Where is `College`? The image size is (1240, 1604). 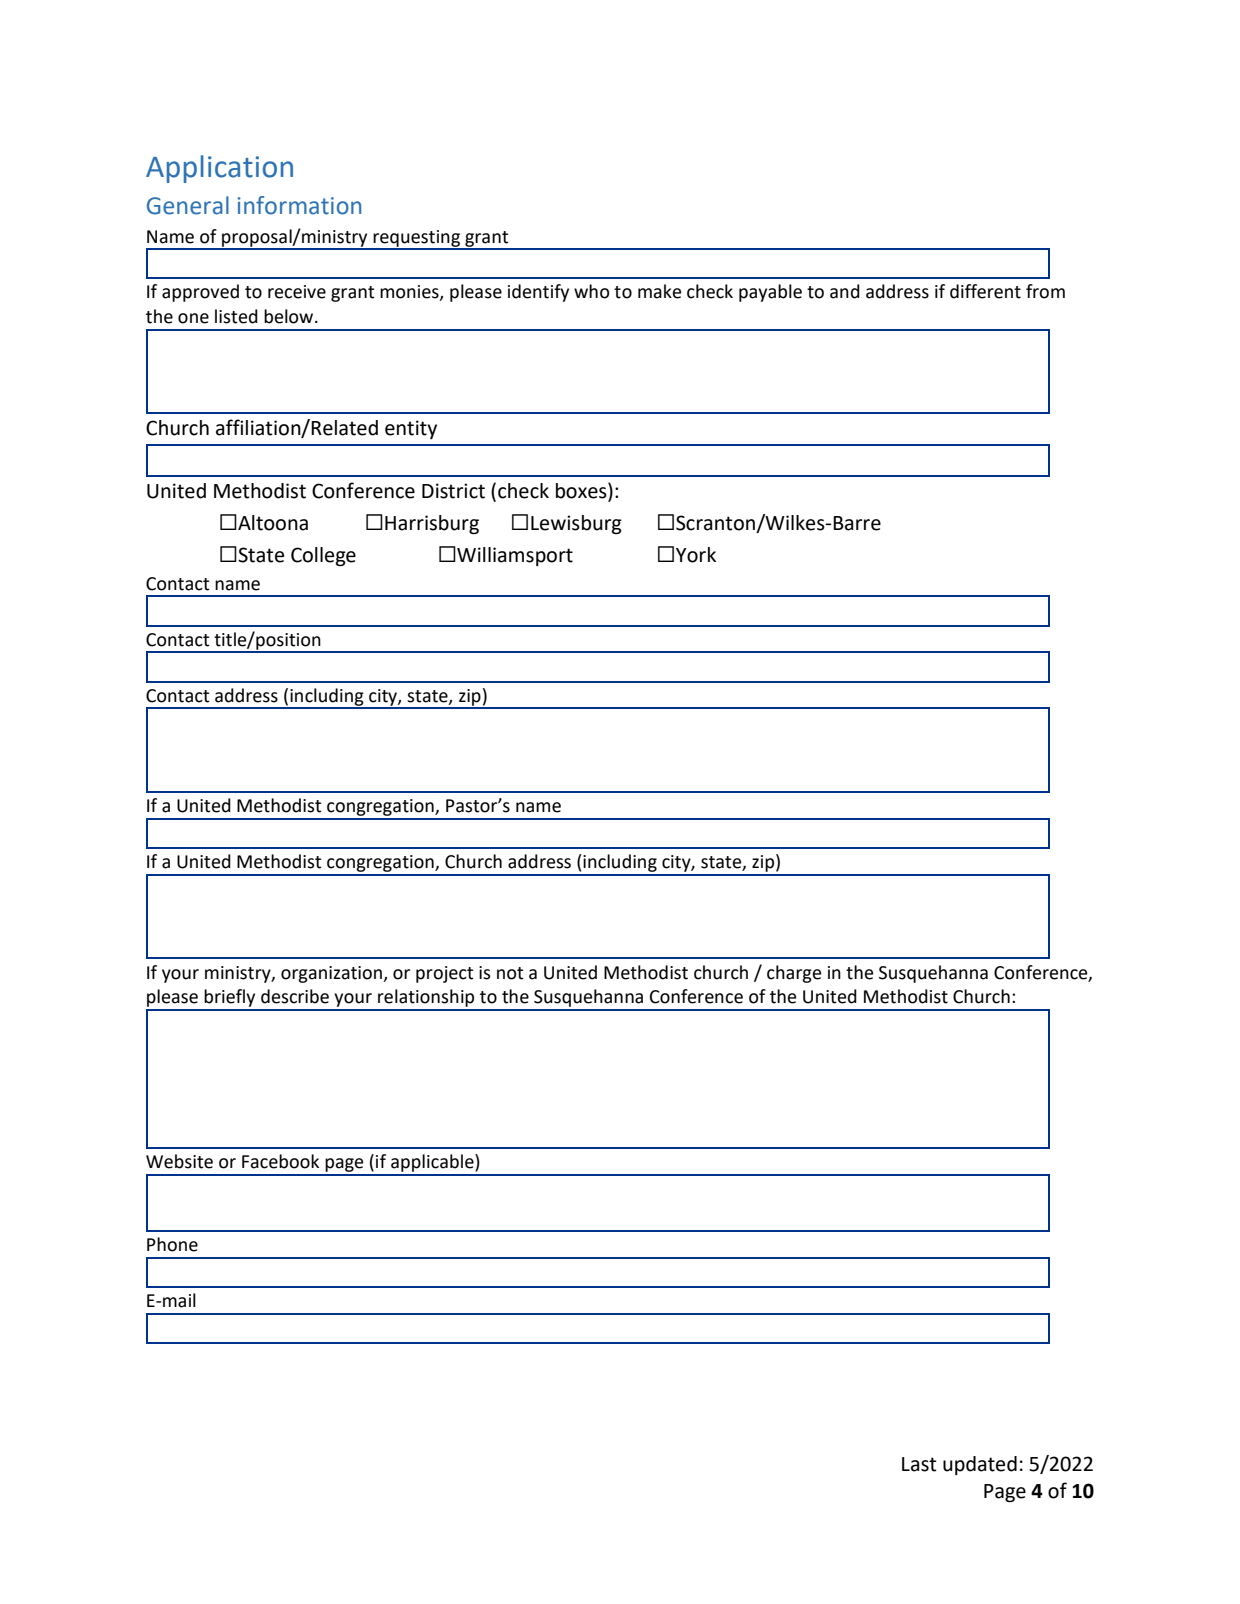 College is located at coordinates (323, 557).
